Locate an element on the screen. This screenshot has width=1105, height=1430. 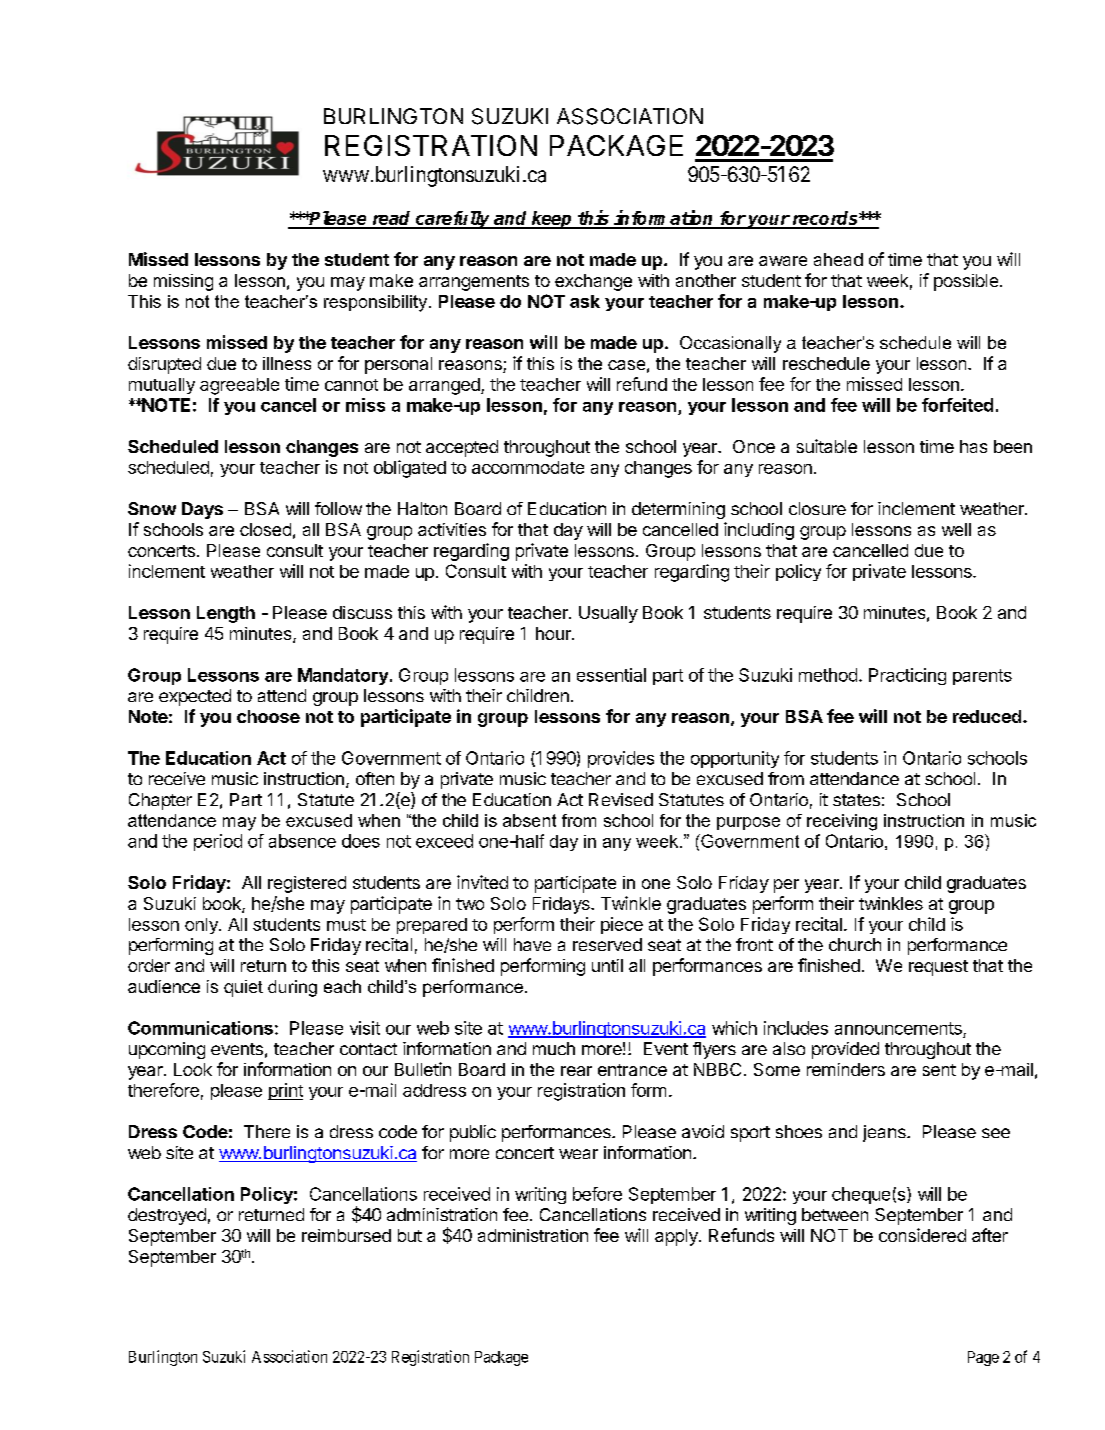
reimbursed is located at coordinates (346, 1235).
